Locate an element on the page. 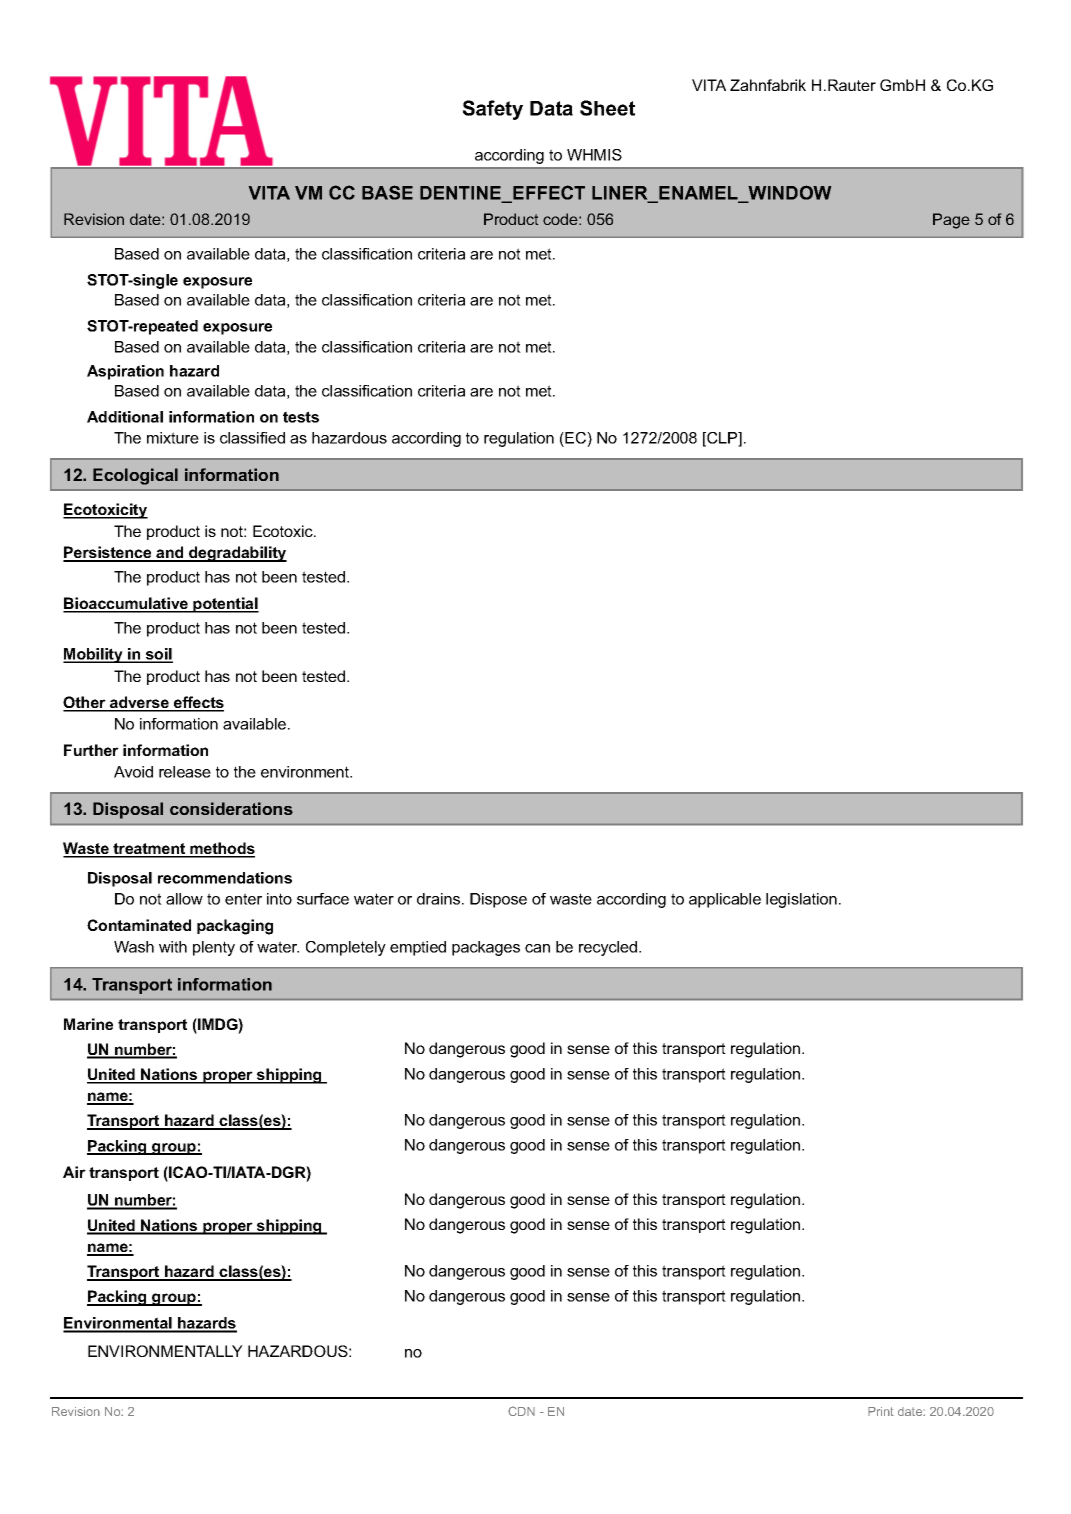 Image resolution: width=1071 pixels, height=1514 pixels. Page is located at coordinates (951, 221).
